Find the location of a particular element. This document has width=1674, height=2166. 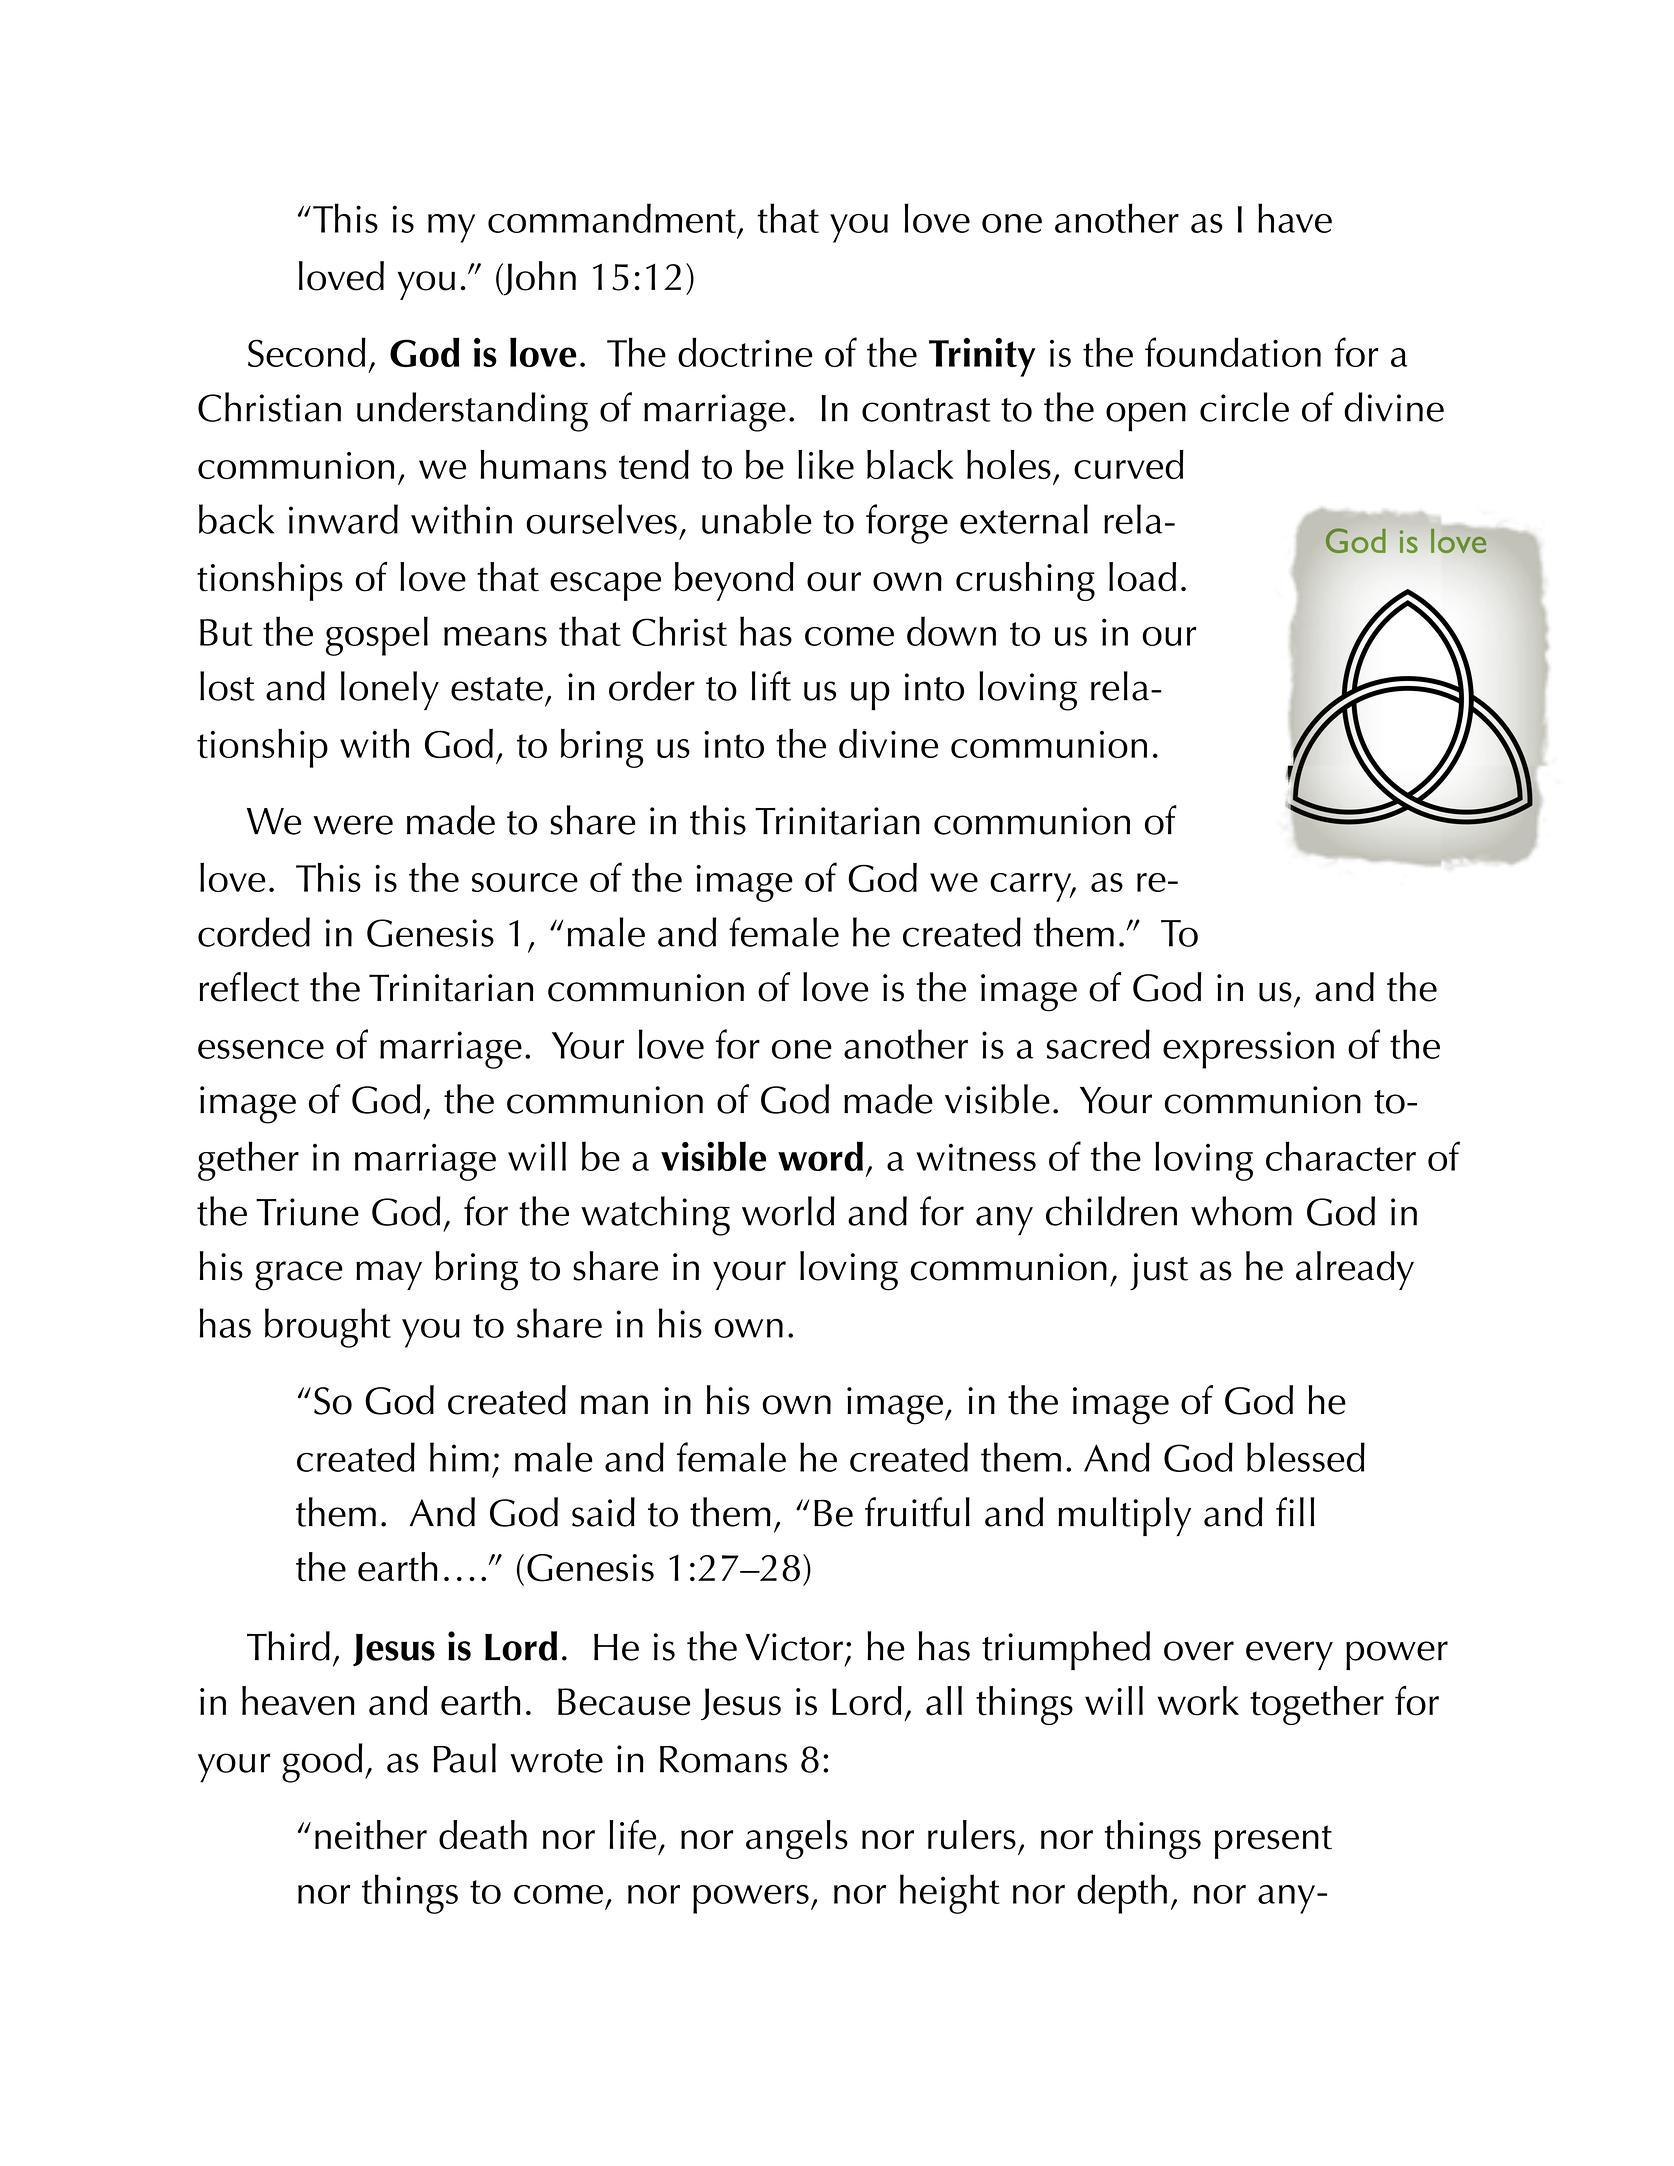

angels is located at coordinates (797, 1839).
